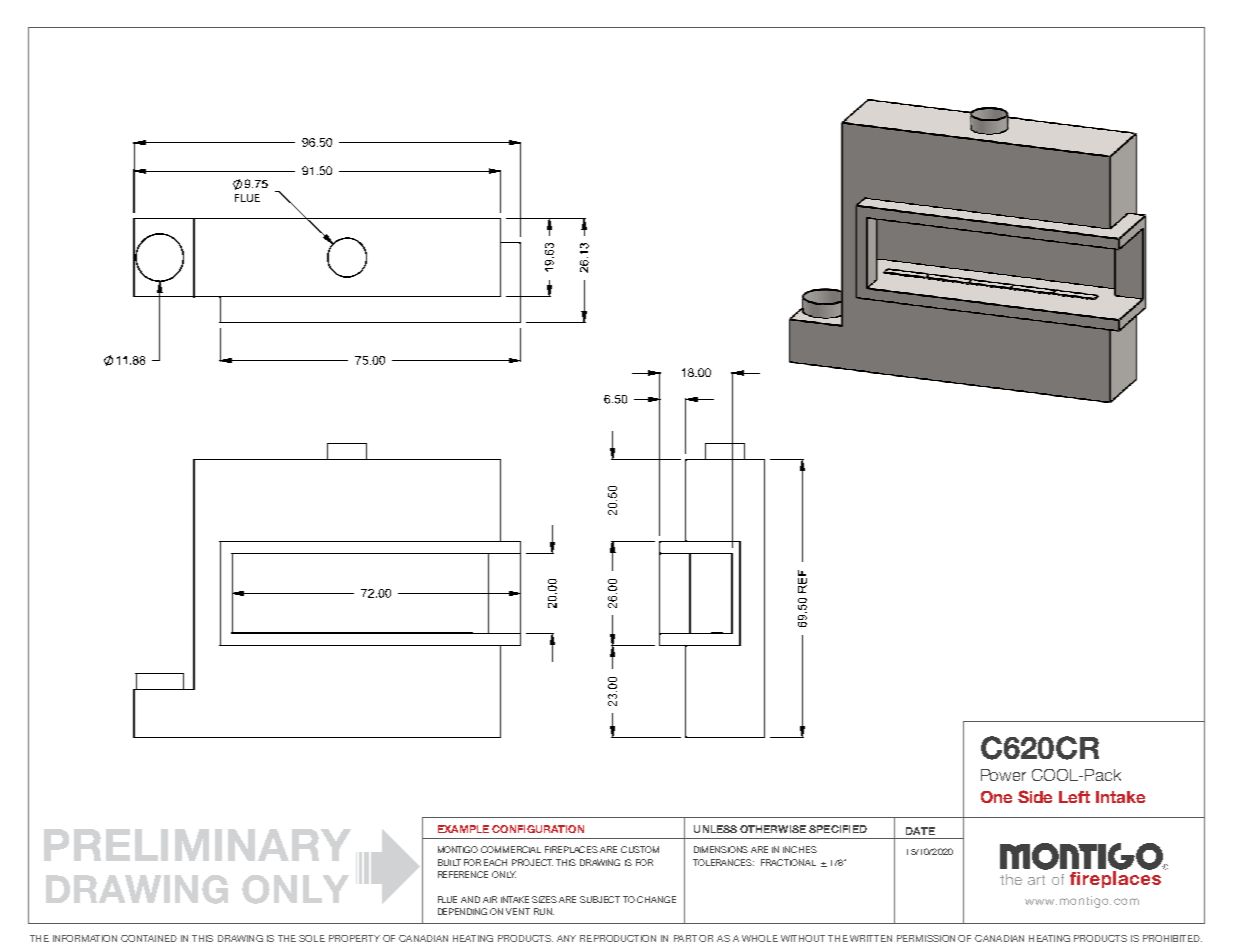 The height and width of the screenshot is (952, 1233). What do you see at coordinates (149, 938) in the screenshot?
I see `CONTAINED` at bounding box center [149, 938].
